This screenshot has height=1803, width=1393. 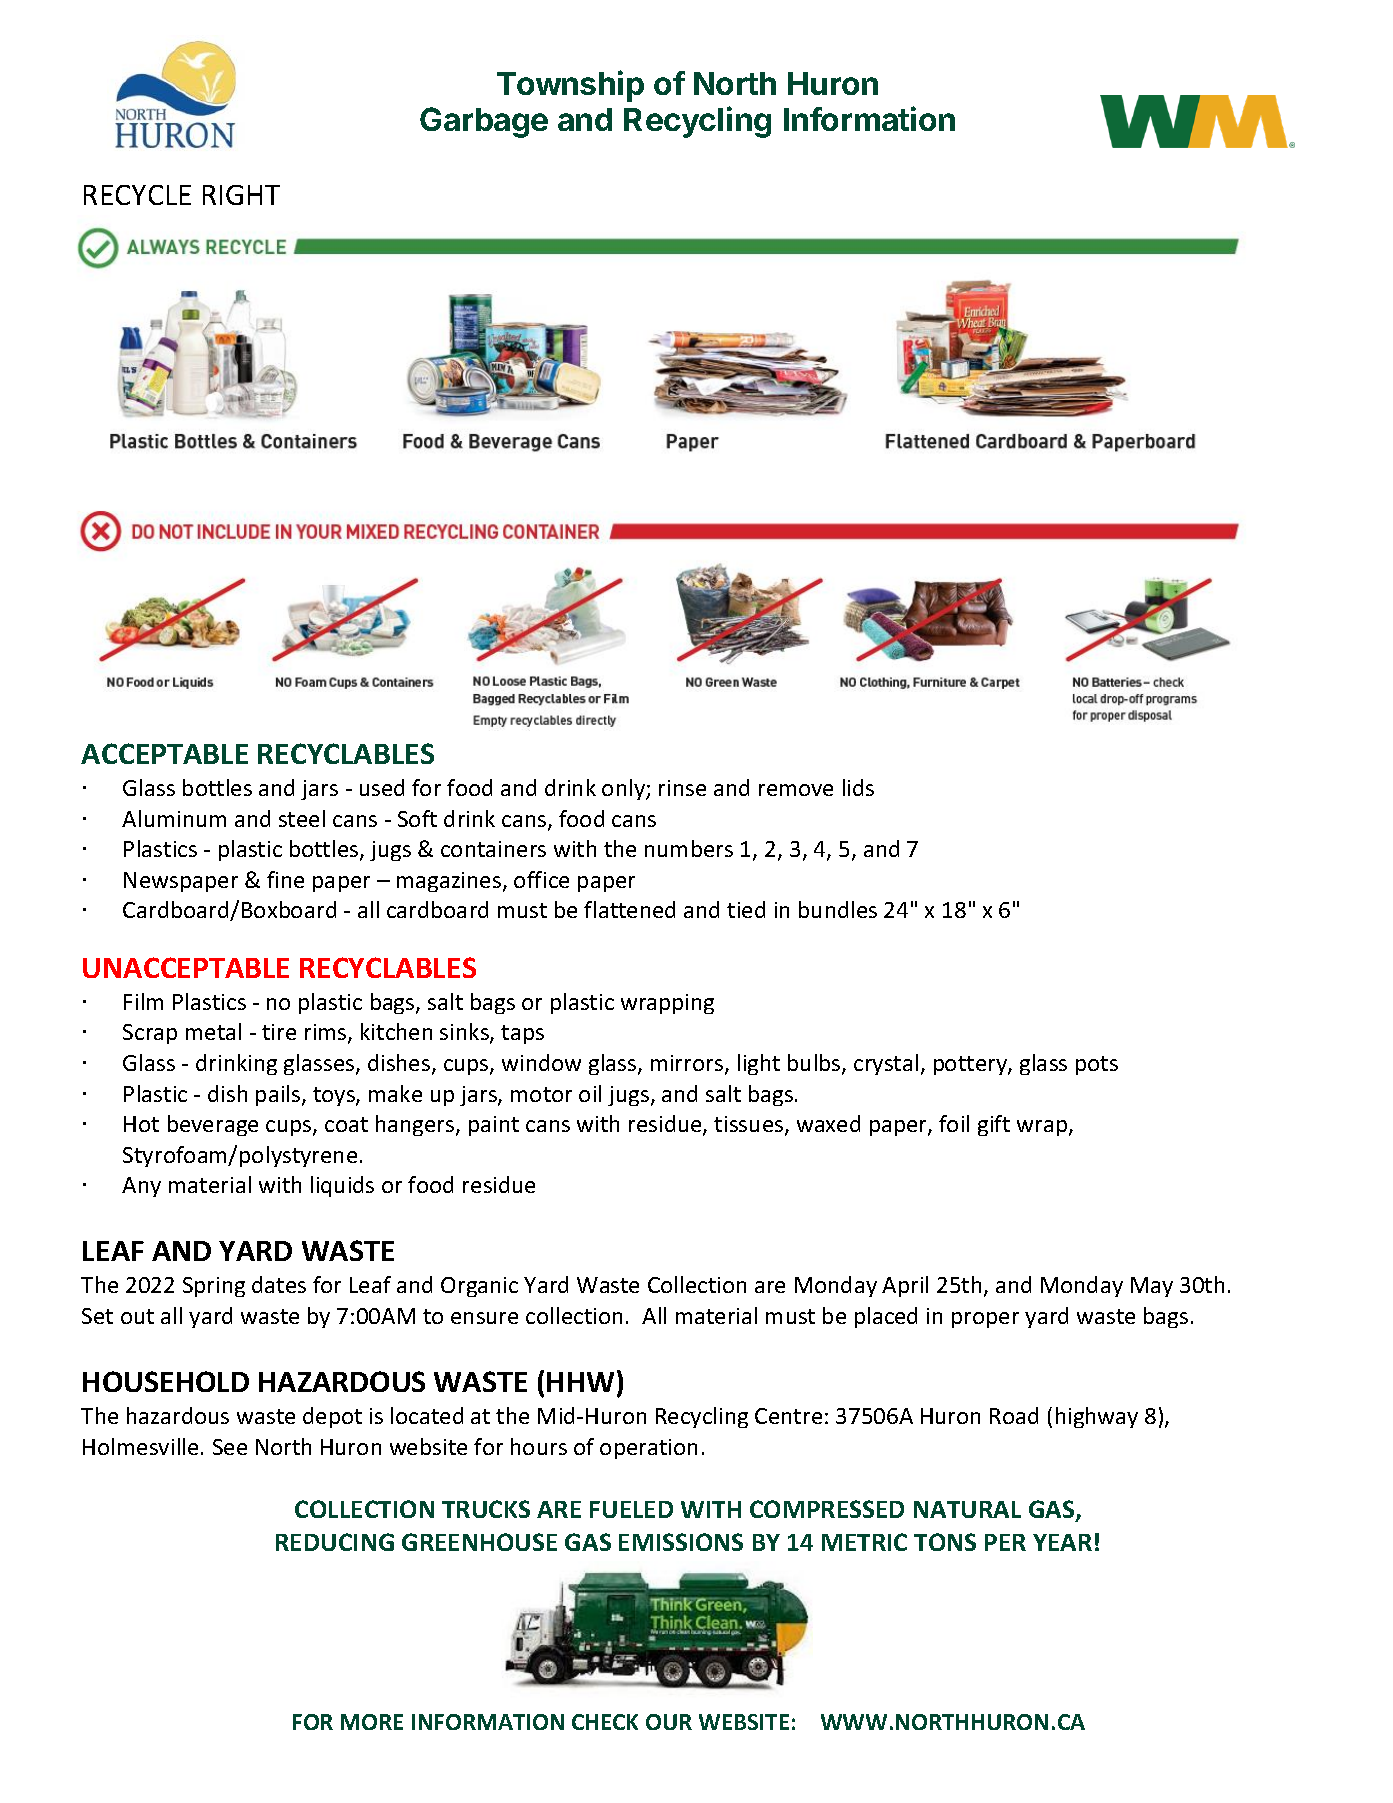 What do you see at coordinates (858, 787) in the screenshot?
I see `lids` at bounding box center [858, 787].
